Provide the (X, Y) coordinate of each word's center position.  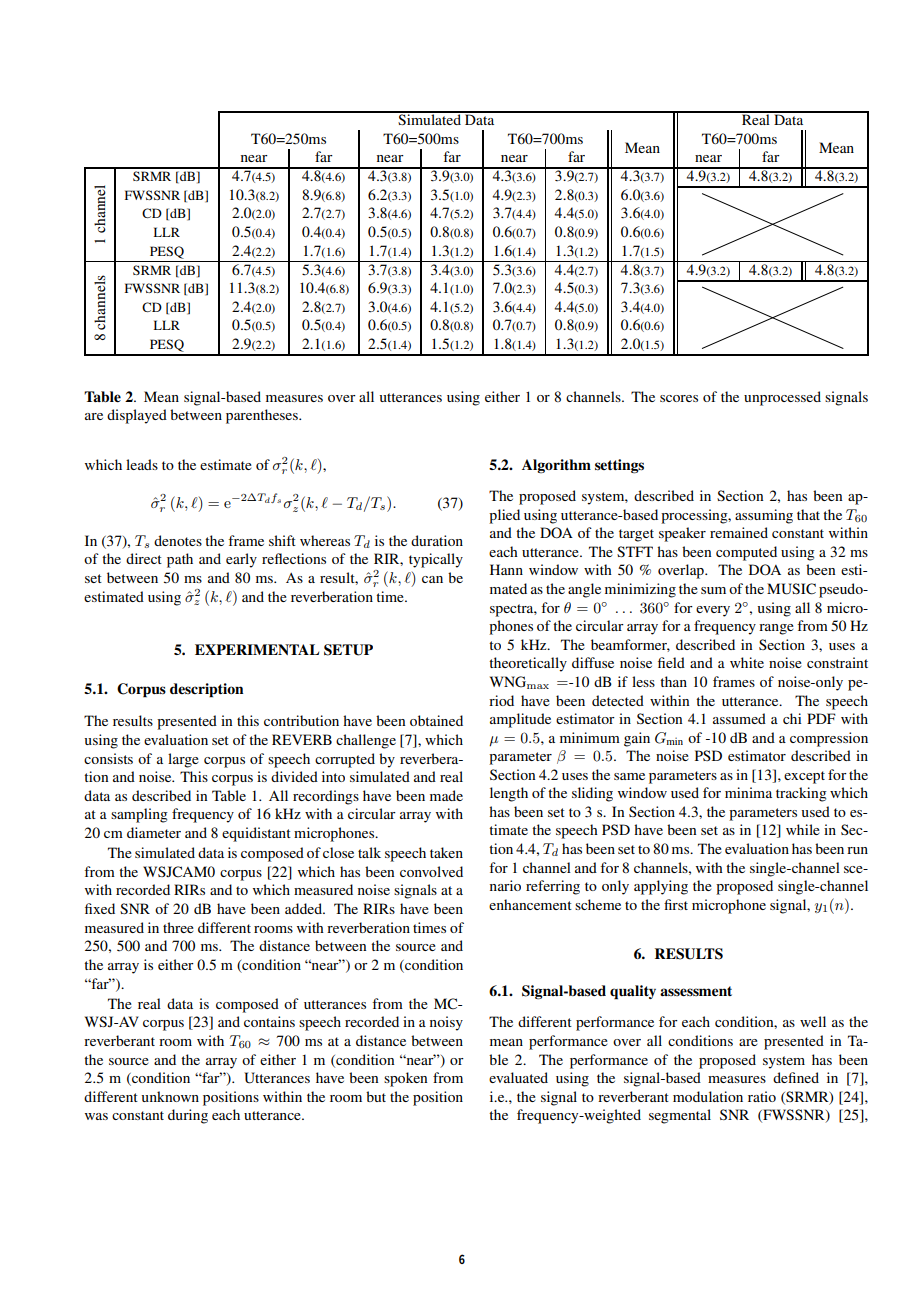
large (183, 760)
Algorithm (556, 466)
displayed (137, 416)
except (804, 777)
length (509, 794)
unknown (170, 1096)
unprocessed (782, 398)
